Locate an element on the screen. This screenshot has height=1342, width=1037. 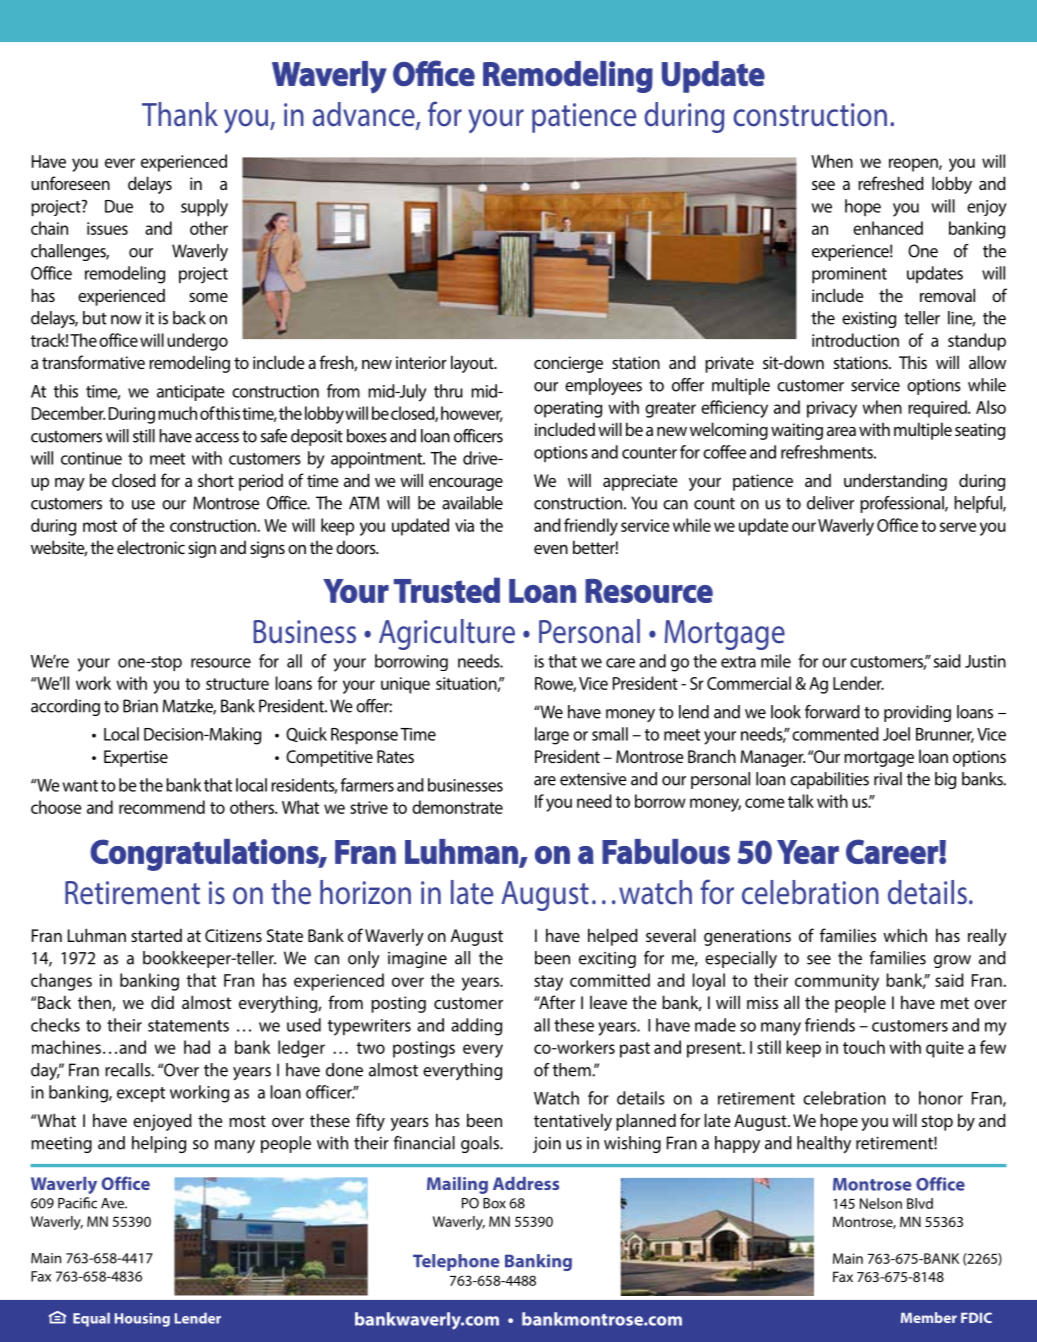
started is located at coordinates (156, 935).
